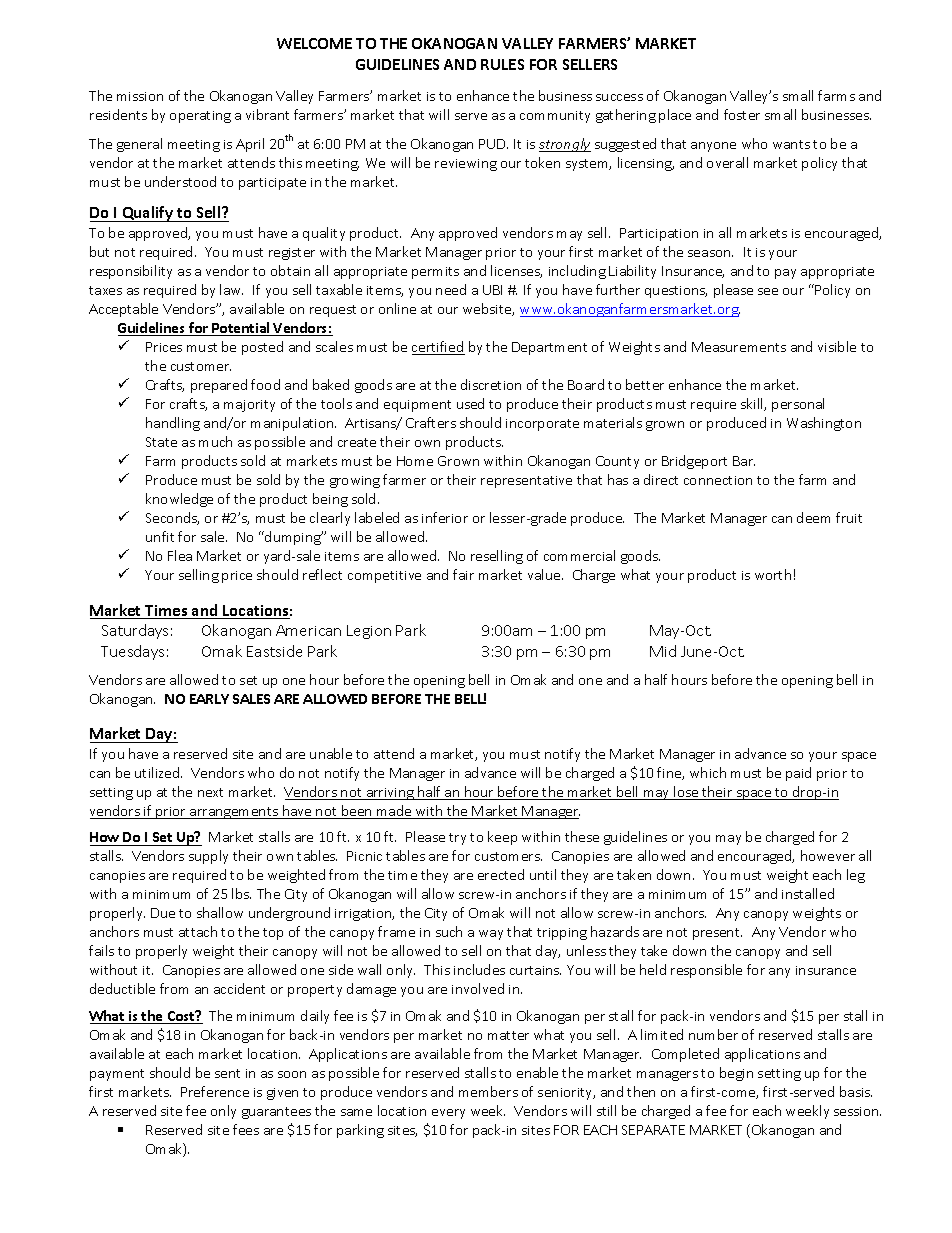 The width and height of the screenshot is (952, 1233). Describe the element at coordinates (200, 117) in the screenshot. I see `operating` at that location.
